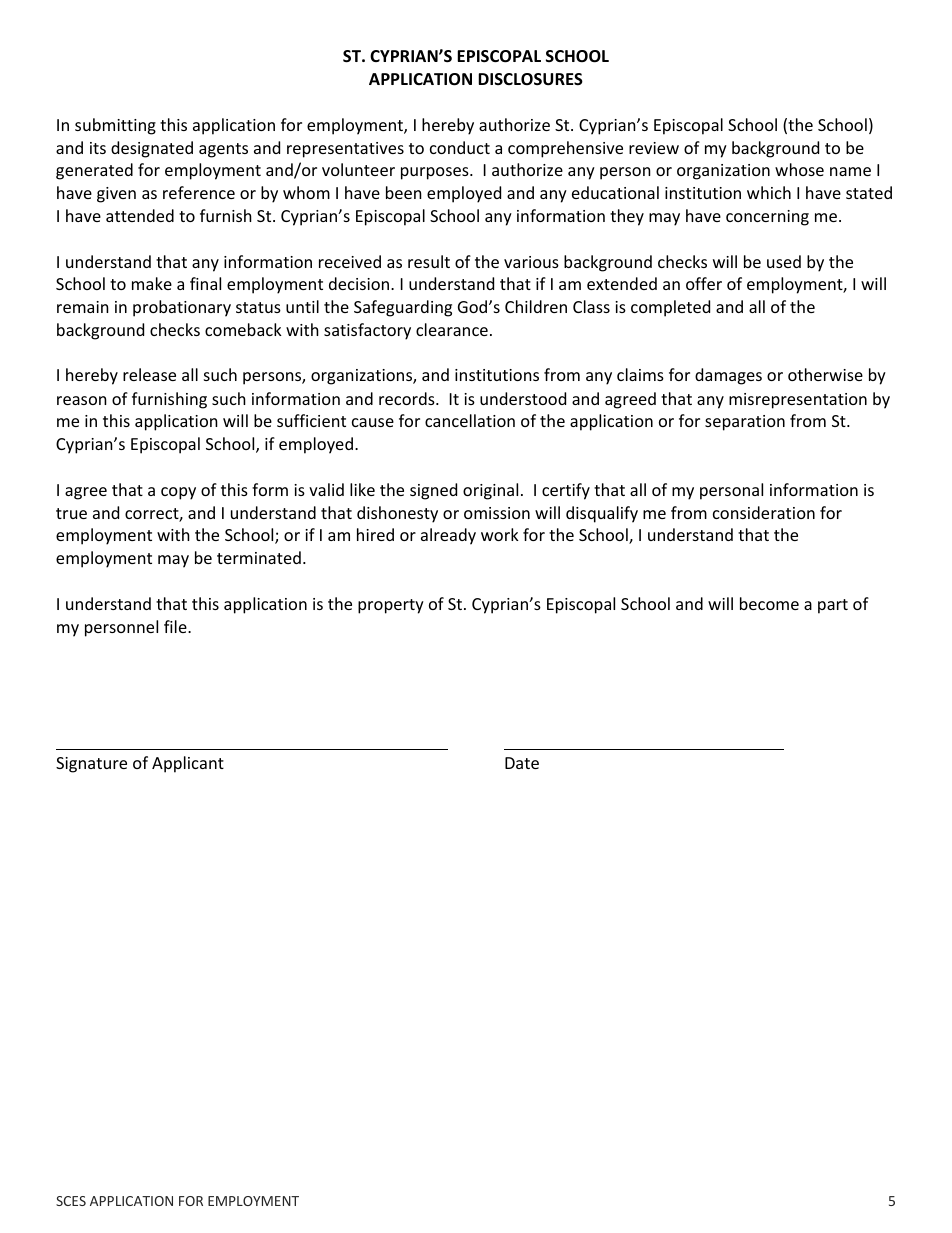 The width and height of the screenshot is (952, 1233). I want to click on separation, so click(745, 423).
